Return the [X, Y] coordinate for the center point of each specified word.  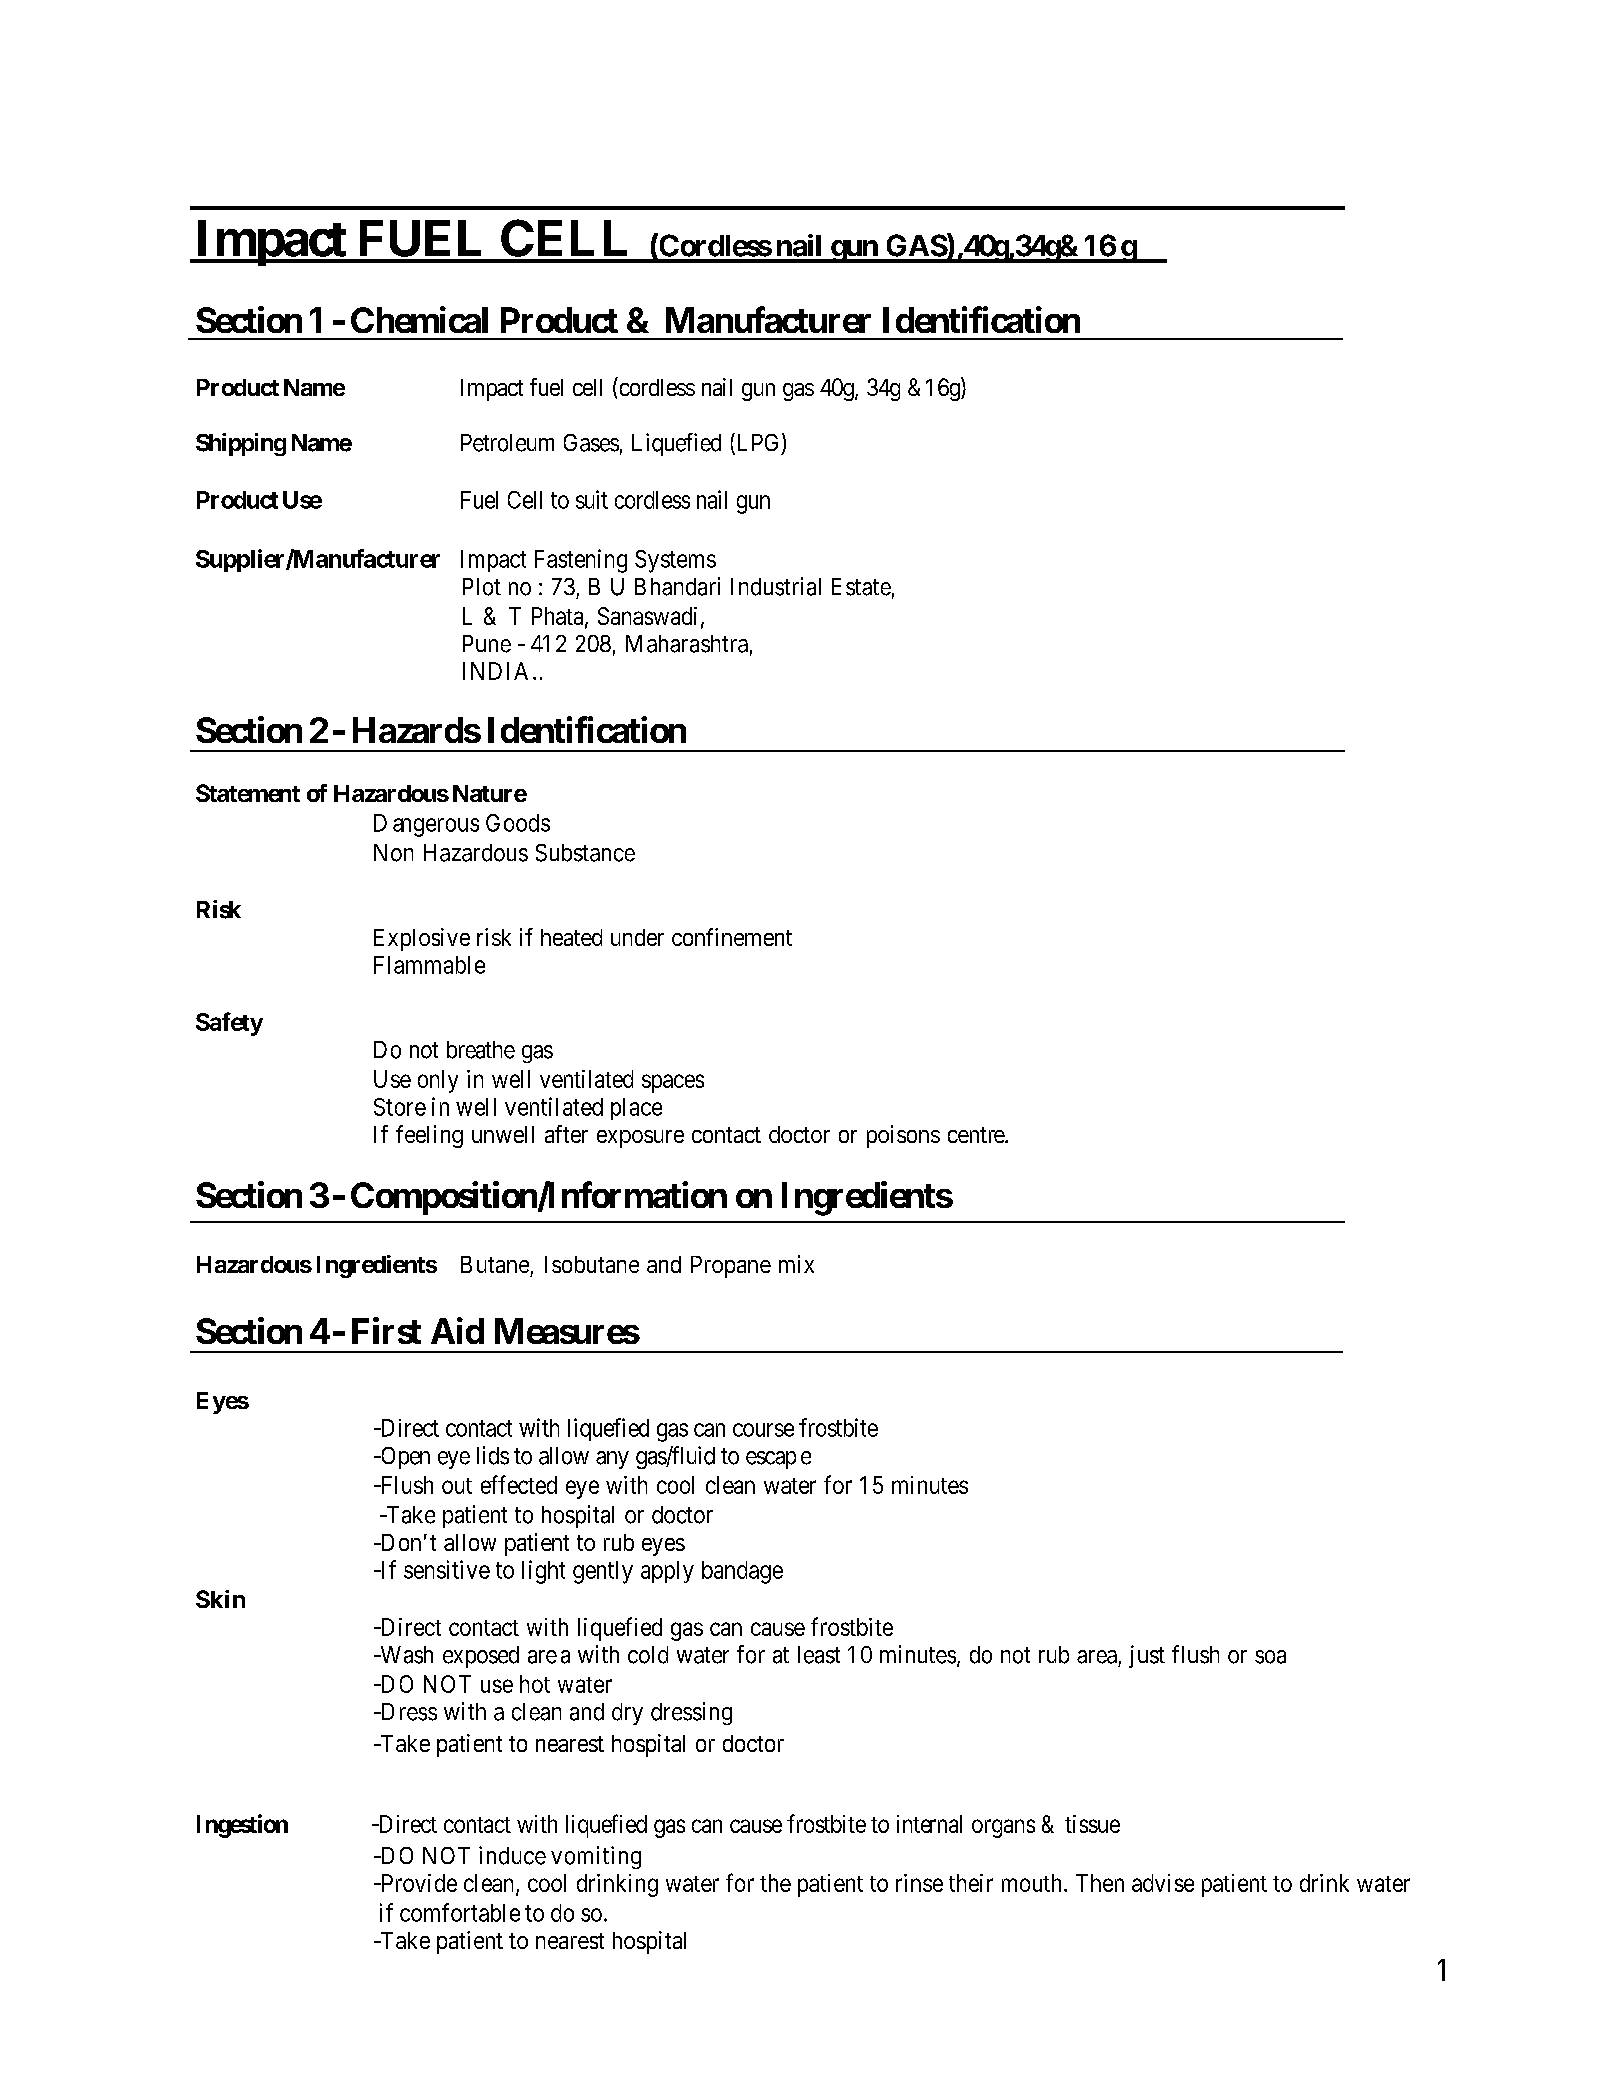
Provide [417, 1883]
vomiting [596, 1857]
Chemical [419, 319]
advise [1163, 1883]
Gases [591, 443]
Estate [861, 587]
